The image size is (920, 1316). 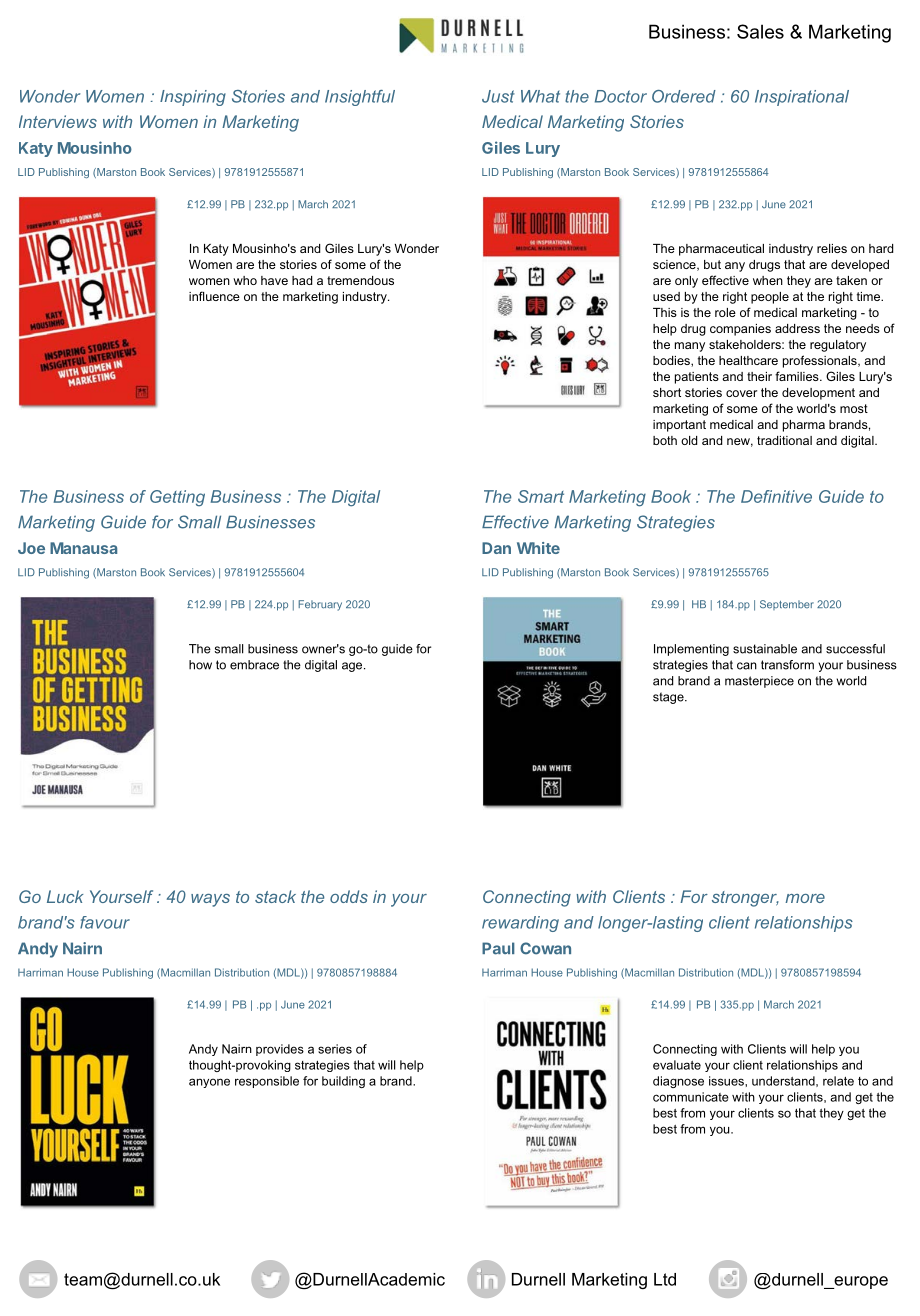 I want to click on Just, so click(x=498, y=96).
